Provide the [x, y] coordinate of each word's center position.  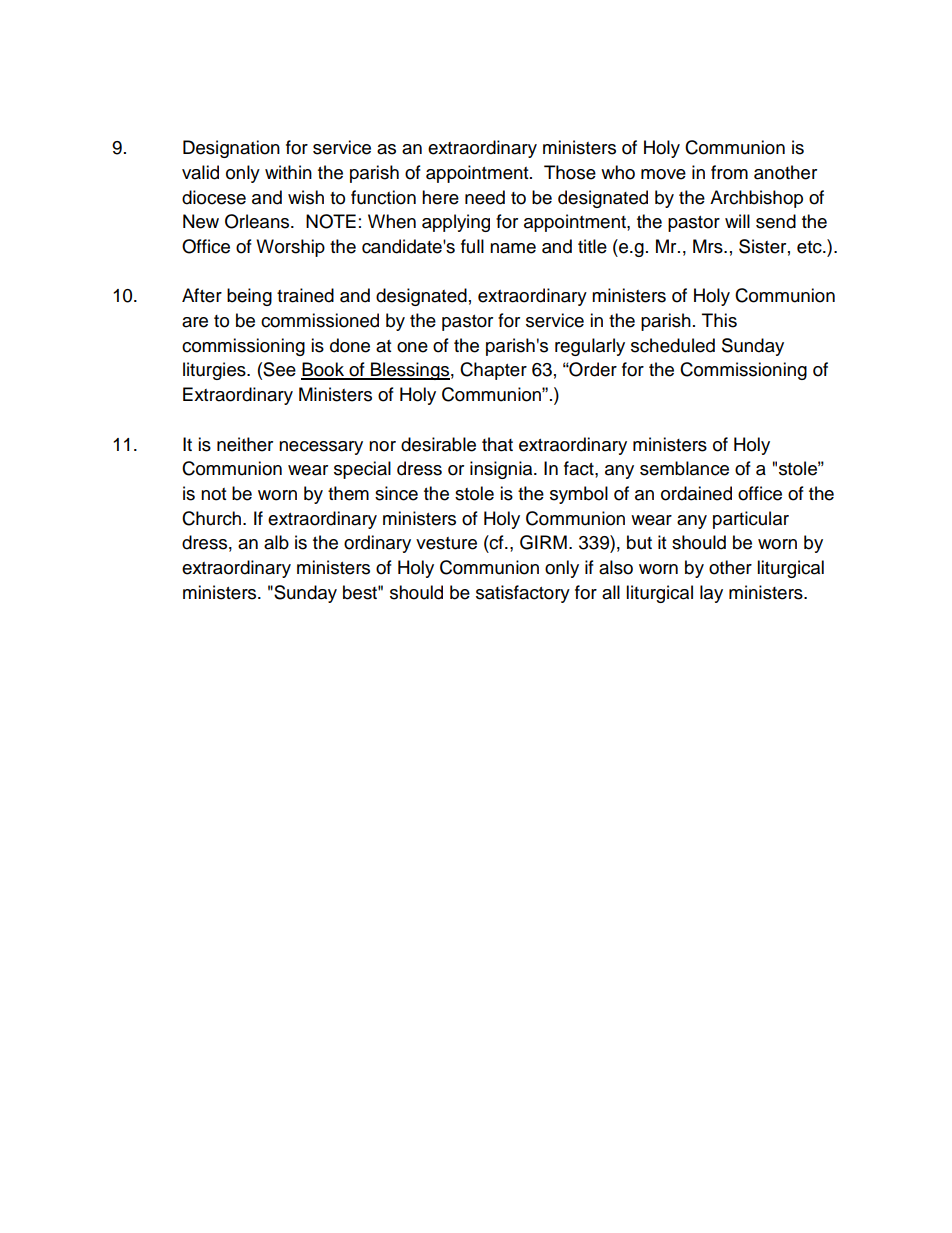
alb [276, 542]
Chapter [493, 371]
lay [711, 594]
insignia [502, 470]
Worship [290, 248]
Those [570, 172]
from [729, 172]
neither [245, 444]
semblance [684, 468]
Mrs [709, 246]
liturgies [215, 371]
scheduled [673, 345]
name [513, 248]
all [611, 592]
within [288, 172]
